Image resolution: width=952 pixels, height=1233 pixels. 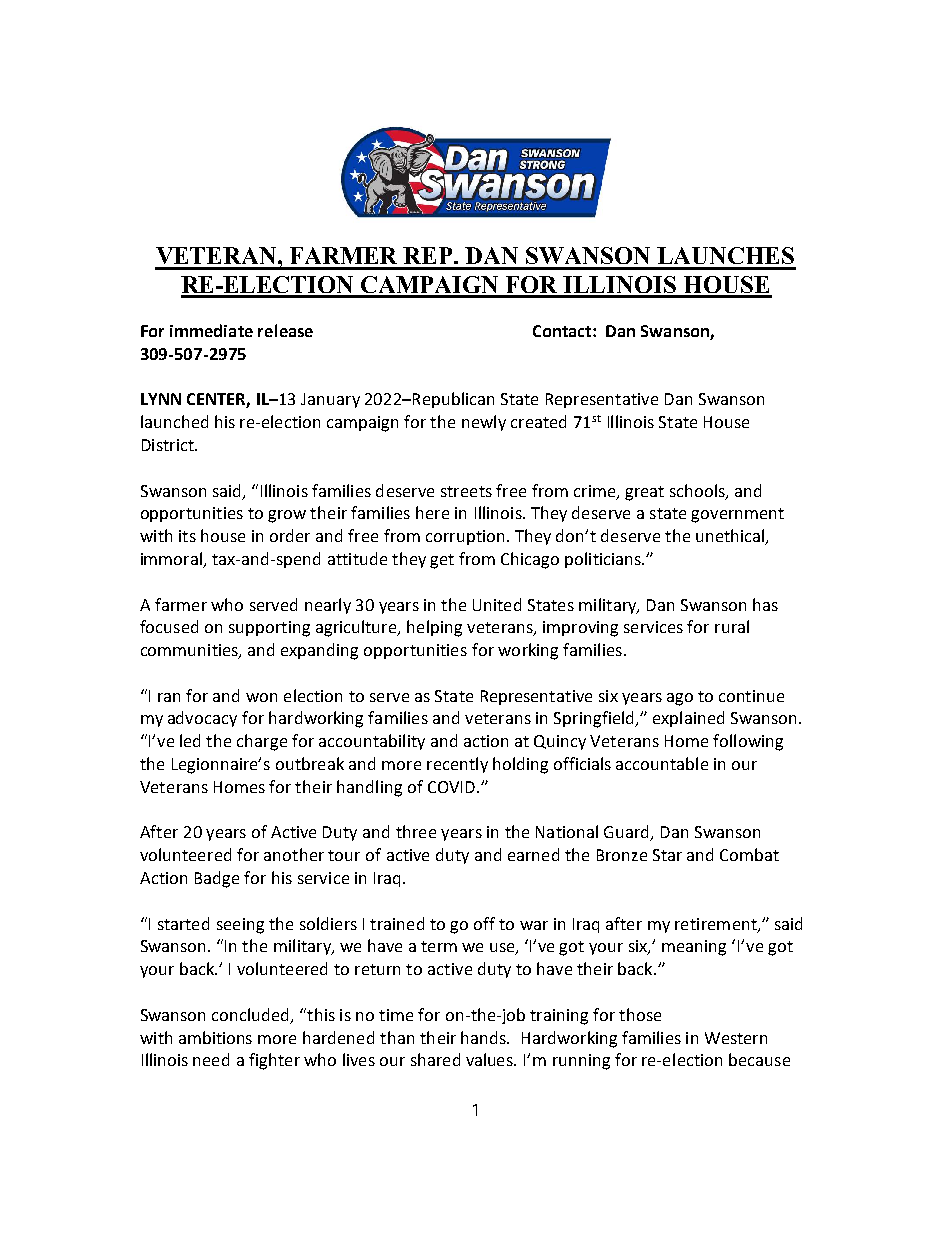 What do you see at coordinates (533, 854) in the image?
I see `earned` at bounding box center [533, 854].
